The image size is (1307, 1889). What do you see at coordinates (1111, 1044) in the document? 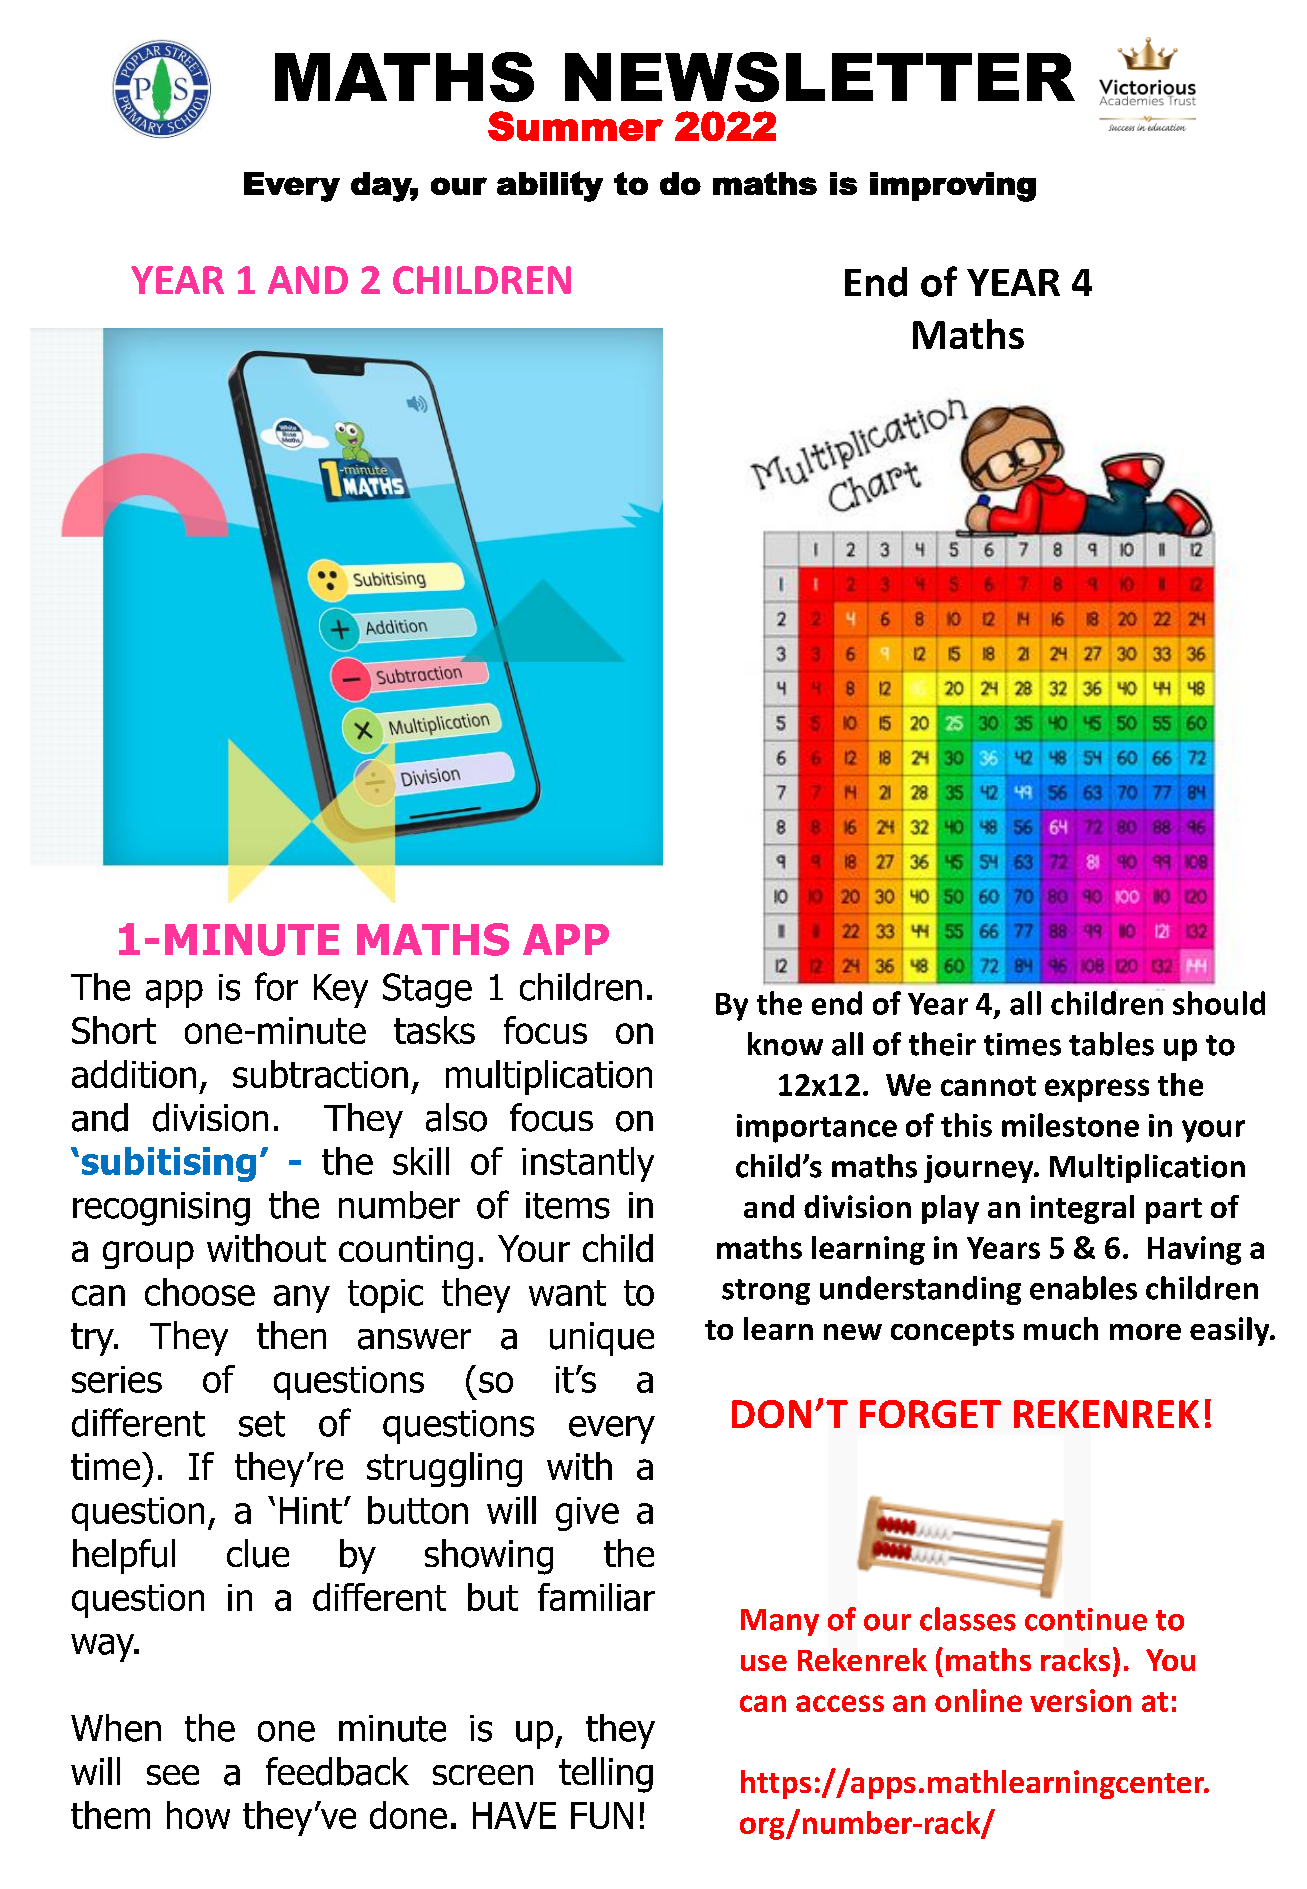
I see `tables` at bounding box center [1111, 1044].
